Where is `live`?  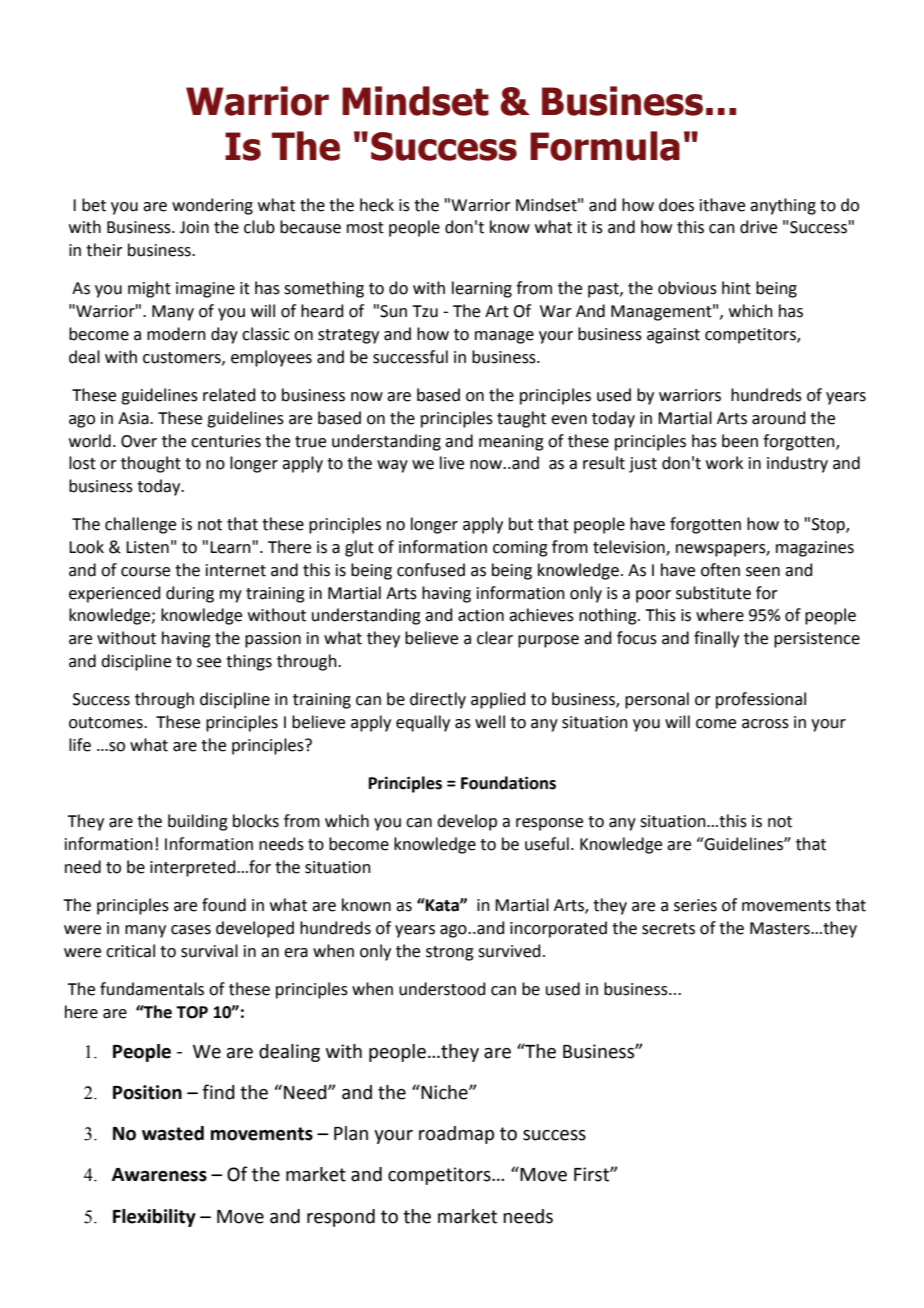 live is located at coordinates (452, 463).
